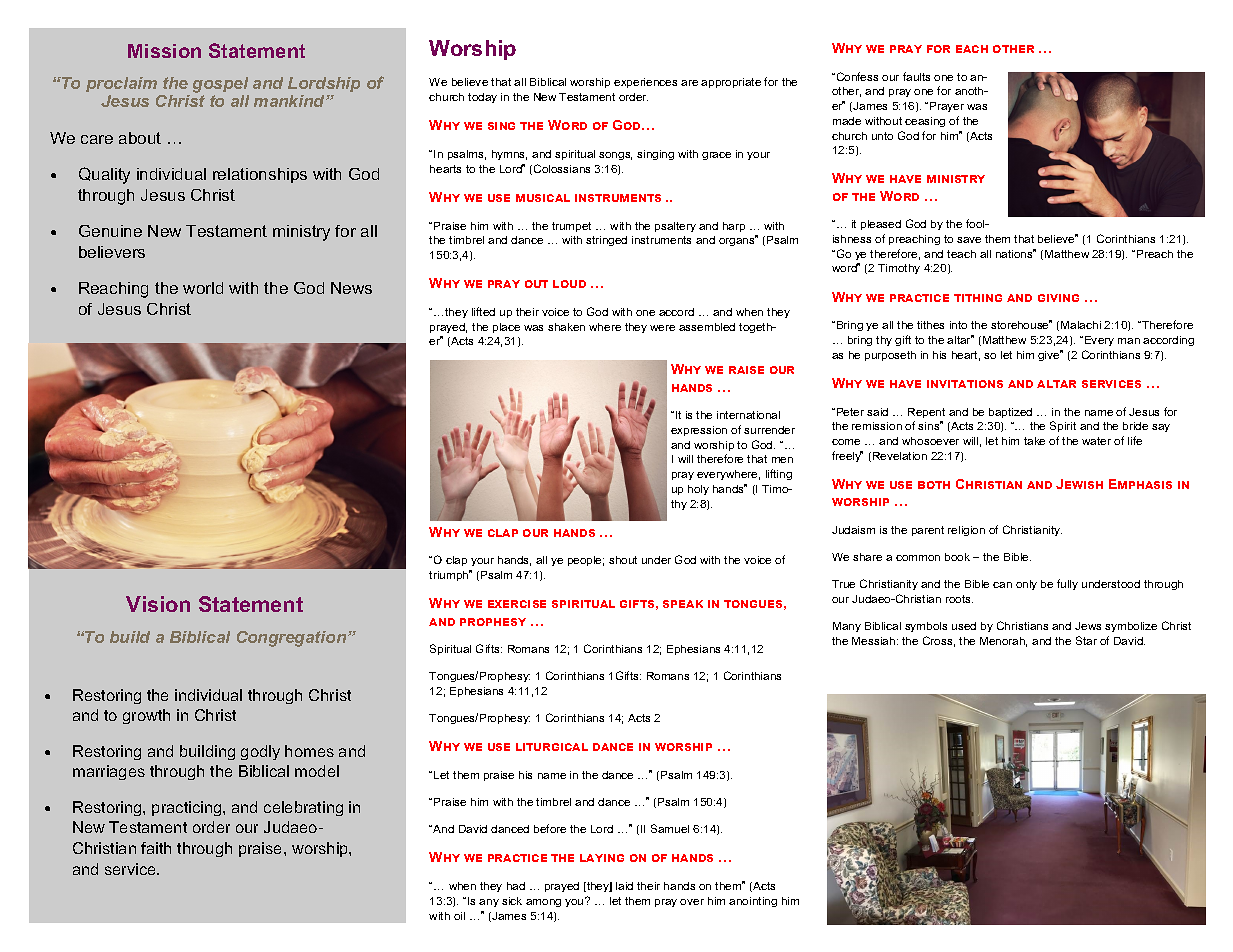 This page has height=952, width=1233. I want to click on were, so click(662, 328).
